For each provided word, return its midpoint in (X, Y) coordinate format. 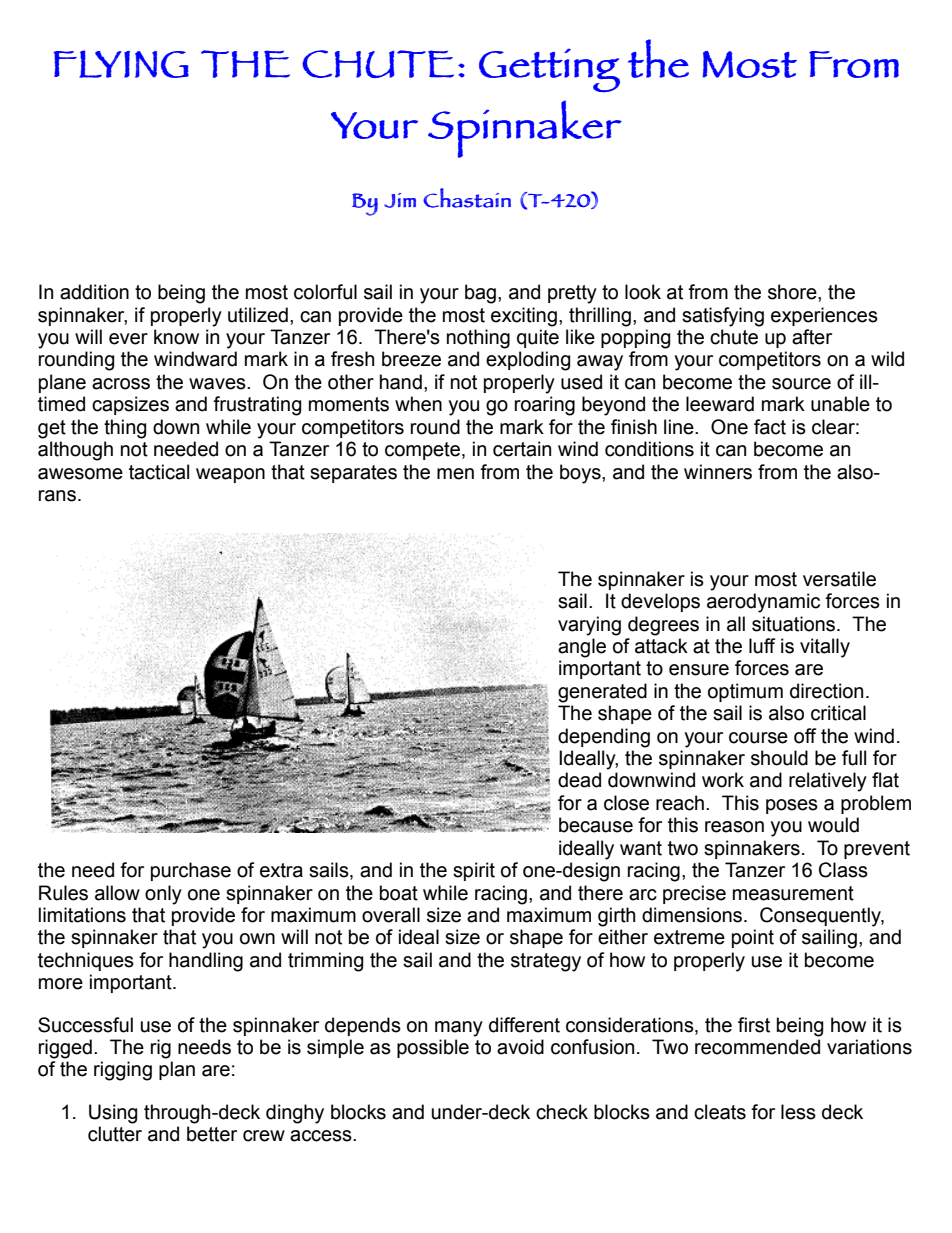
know (176, 337)
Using (113, 1114)
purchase (191, 871)
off (805, 736)
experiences (824, 316)
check (562, 1112)
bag (480, 294)
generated (602, 693)
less (798, 1112)
